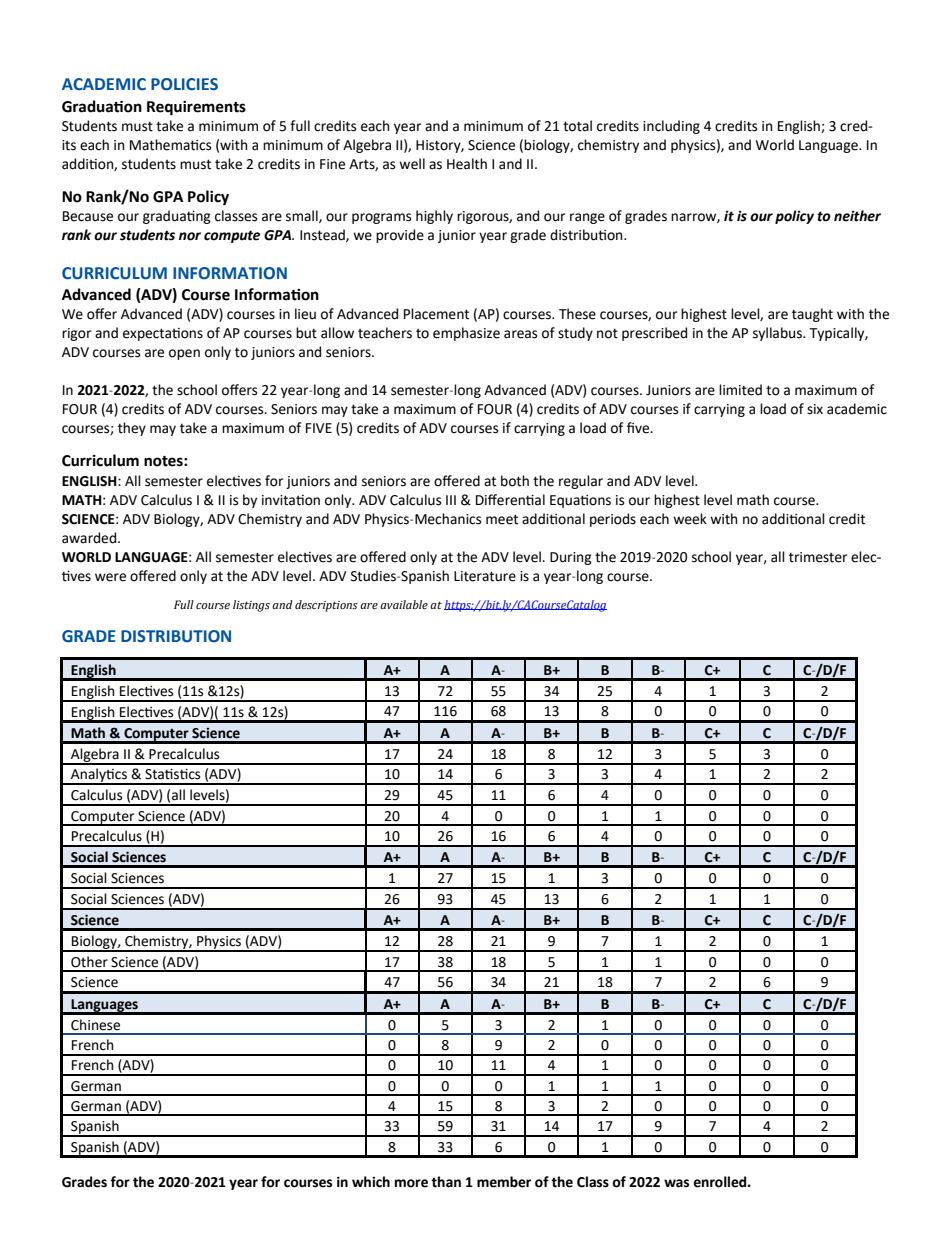 The height and width of the page is (1233, 952). I want to click on which, so click(371, 1182).
